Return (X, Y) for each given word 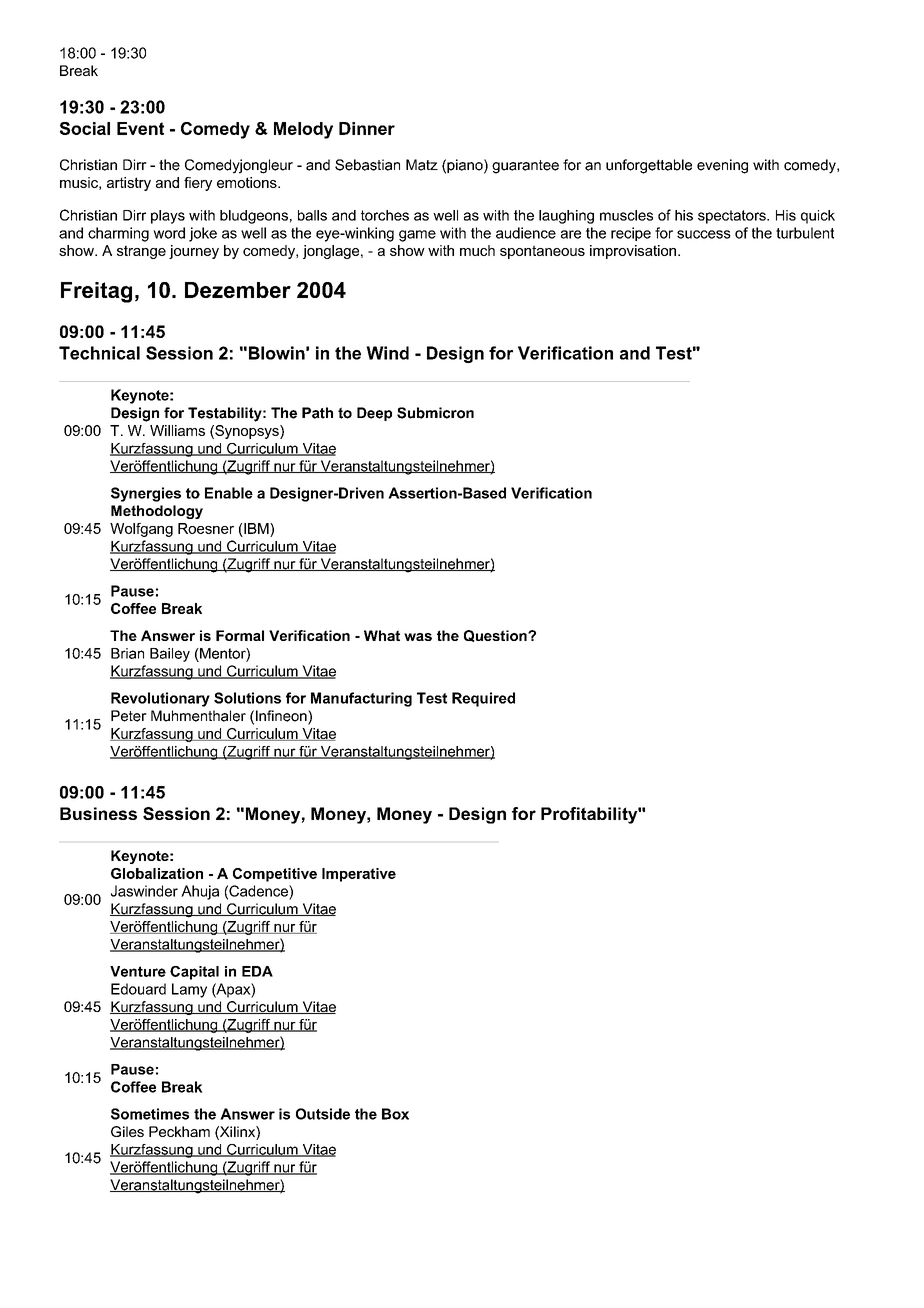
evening (722, 166)
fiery (198, 184)
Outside (323, 1114)
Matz (422, 165)
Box (395, 1114)
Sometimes (150, 1114)
